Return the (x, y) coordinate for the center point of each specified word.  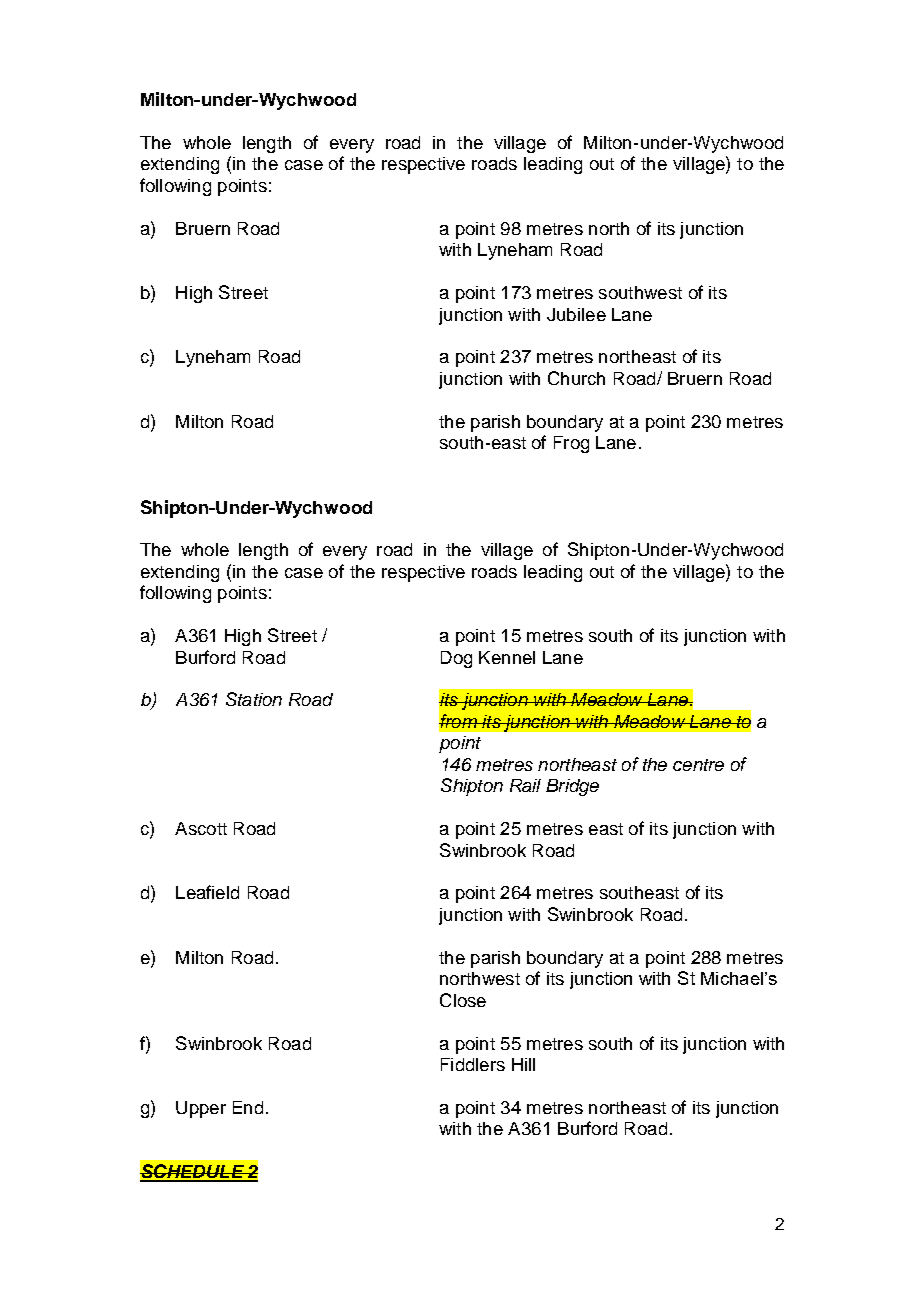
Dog (456, 659)
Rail (525, 785)
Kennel (507, 657)
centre (698, 765)
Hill (523, 1064)
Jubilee (576, 314)
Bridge (572, 787)
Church (576, 378)
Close (463, 1000)
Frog (571, 444)
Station (254, 699)
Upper (201, 1109)
